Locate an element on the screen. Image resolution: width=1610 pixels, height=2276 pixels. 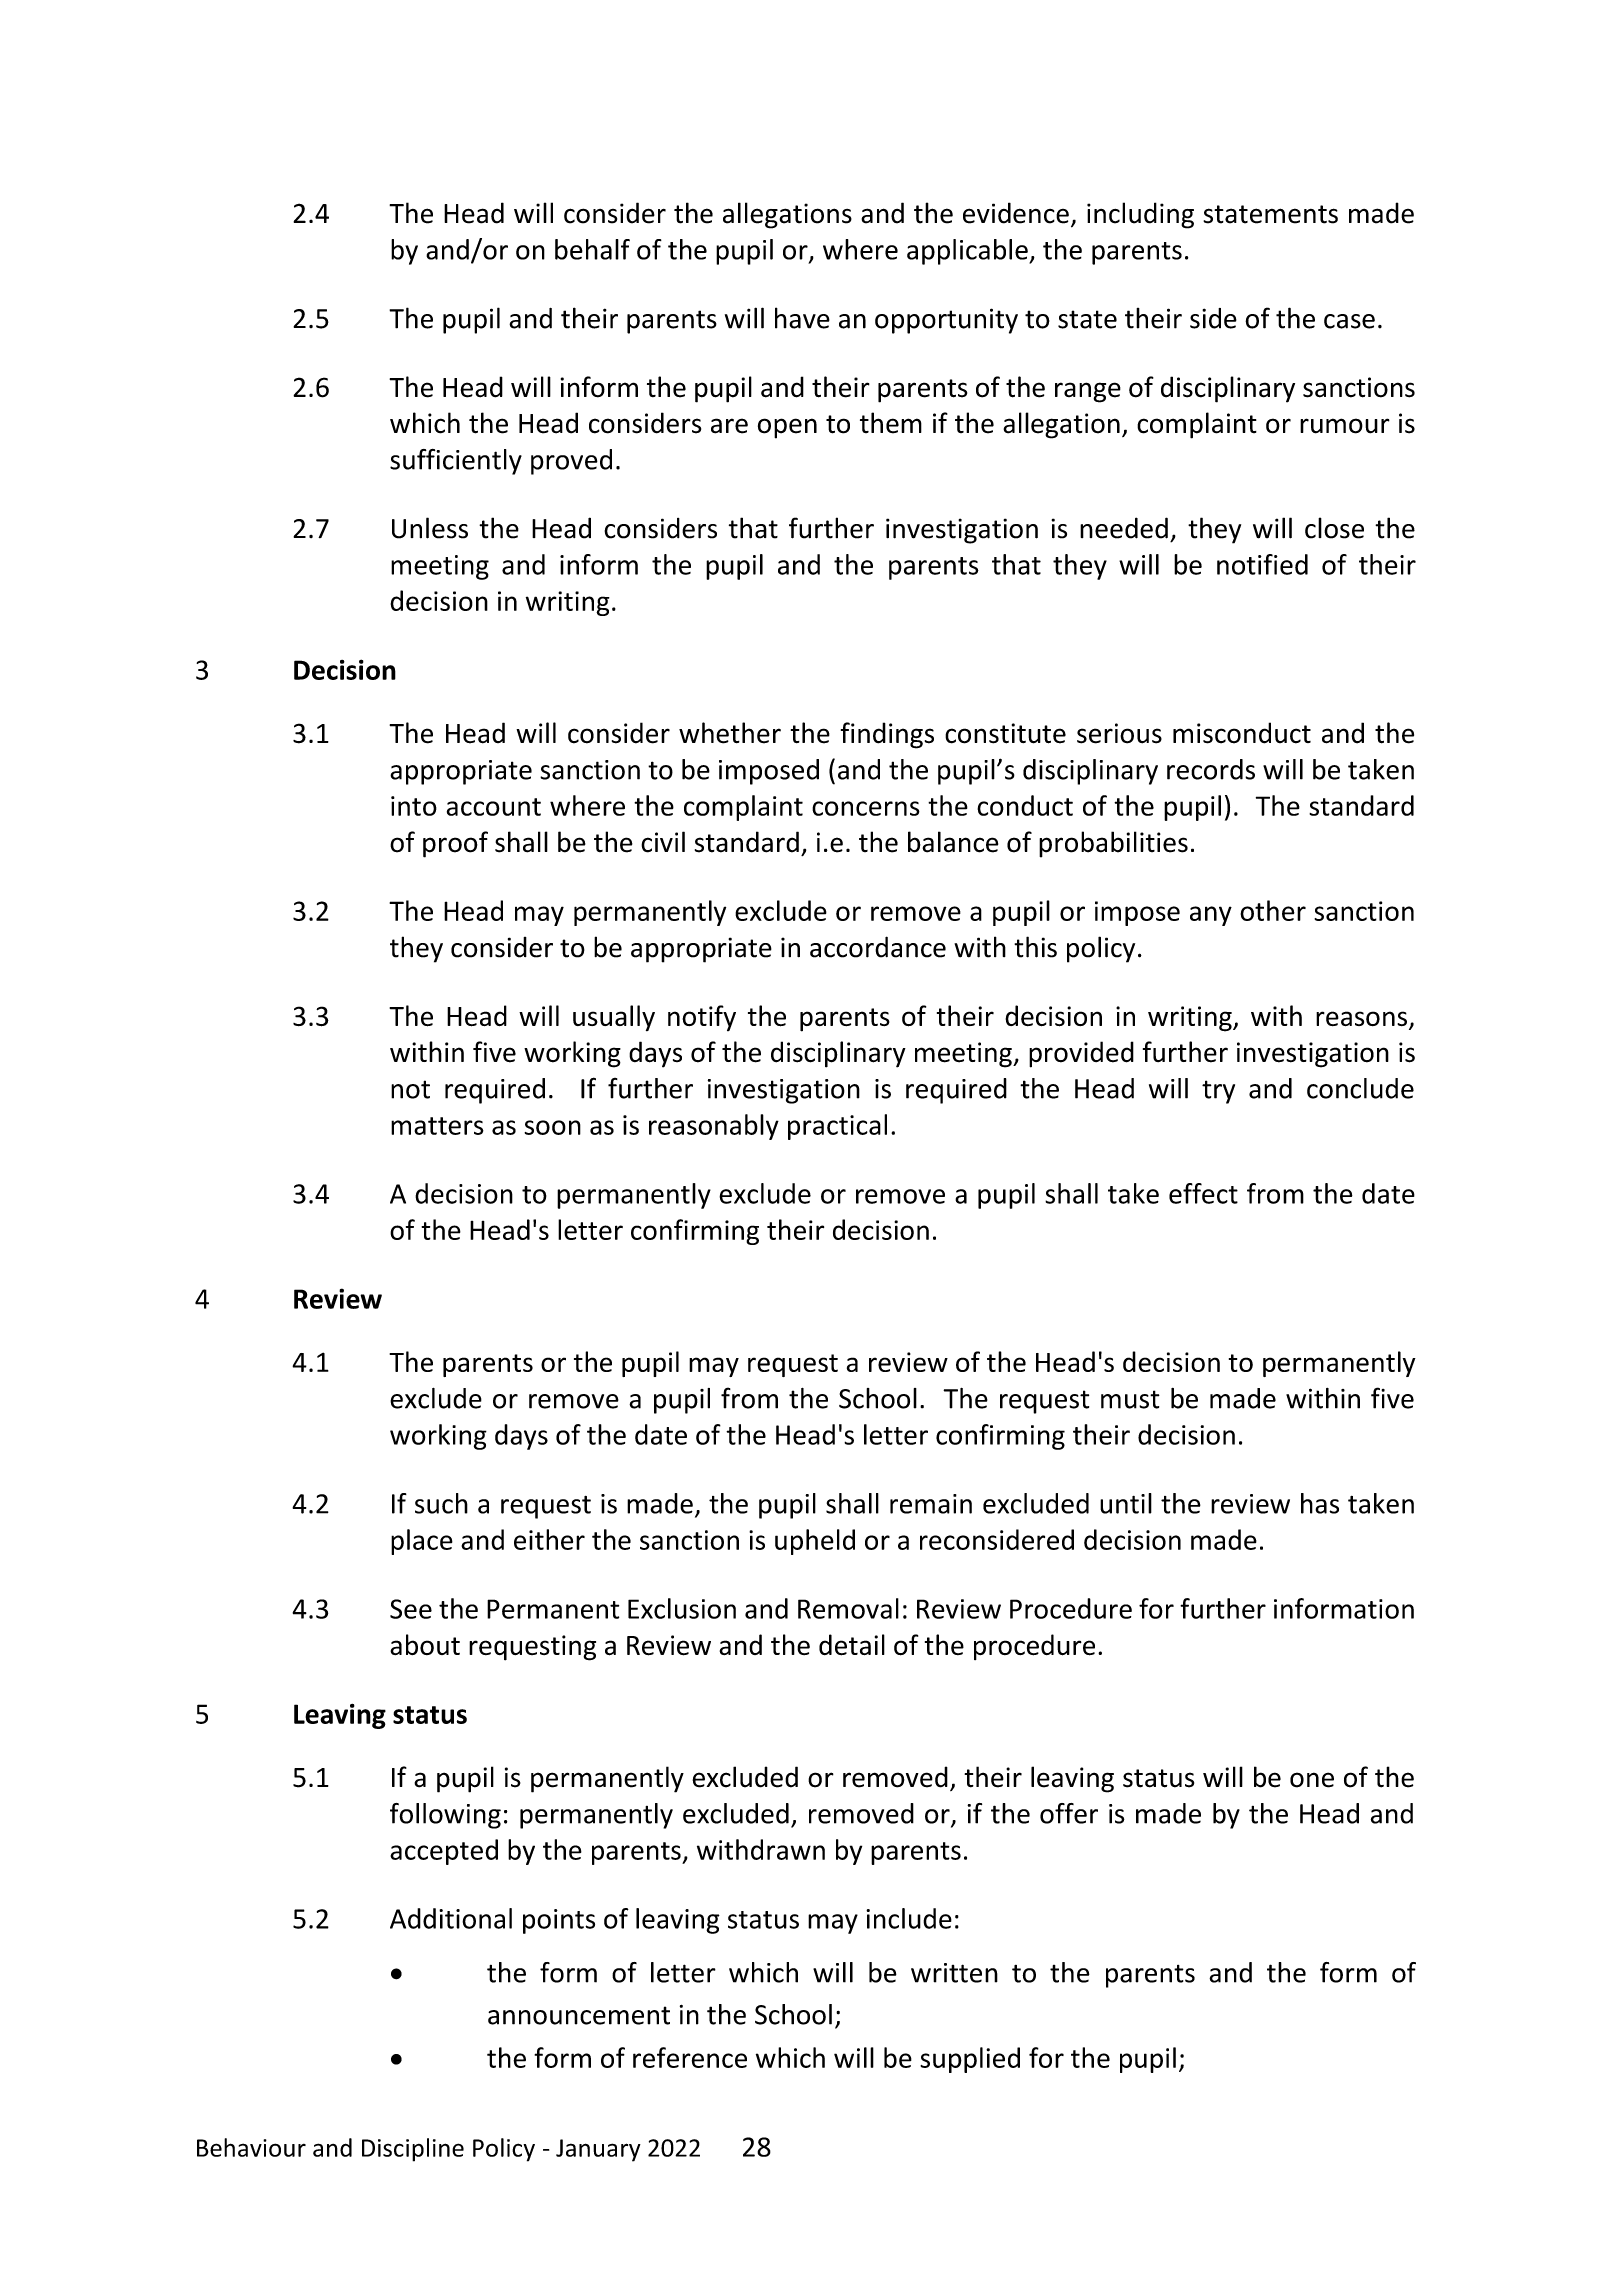
behalf is located at coordinates (592, 249).
